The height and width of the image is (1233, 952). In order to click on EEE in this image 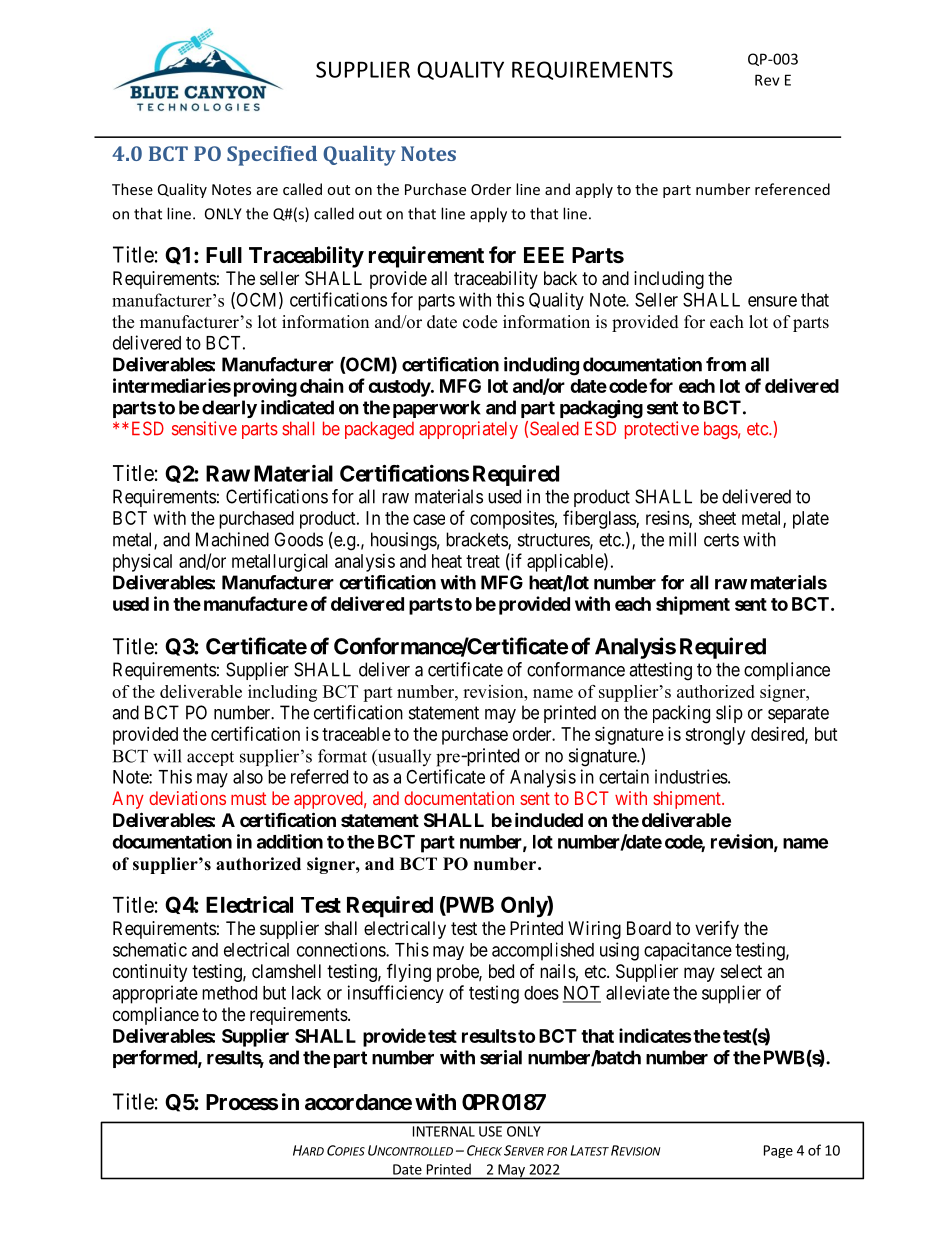, I will do `click(544, 255)`.
